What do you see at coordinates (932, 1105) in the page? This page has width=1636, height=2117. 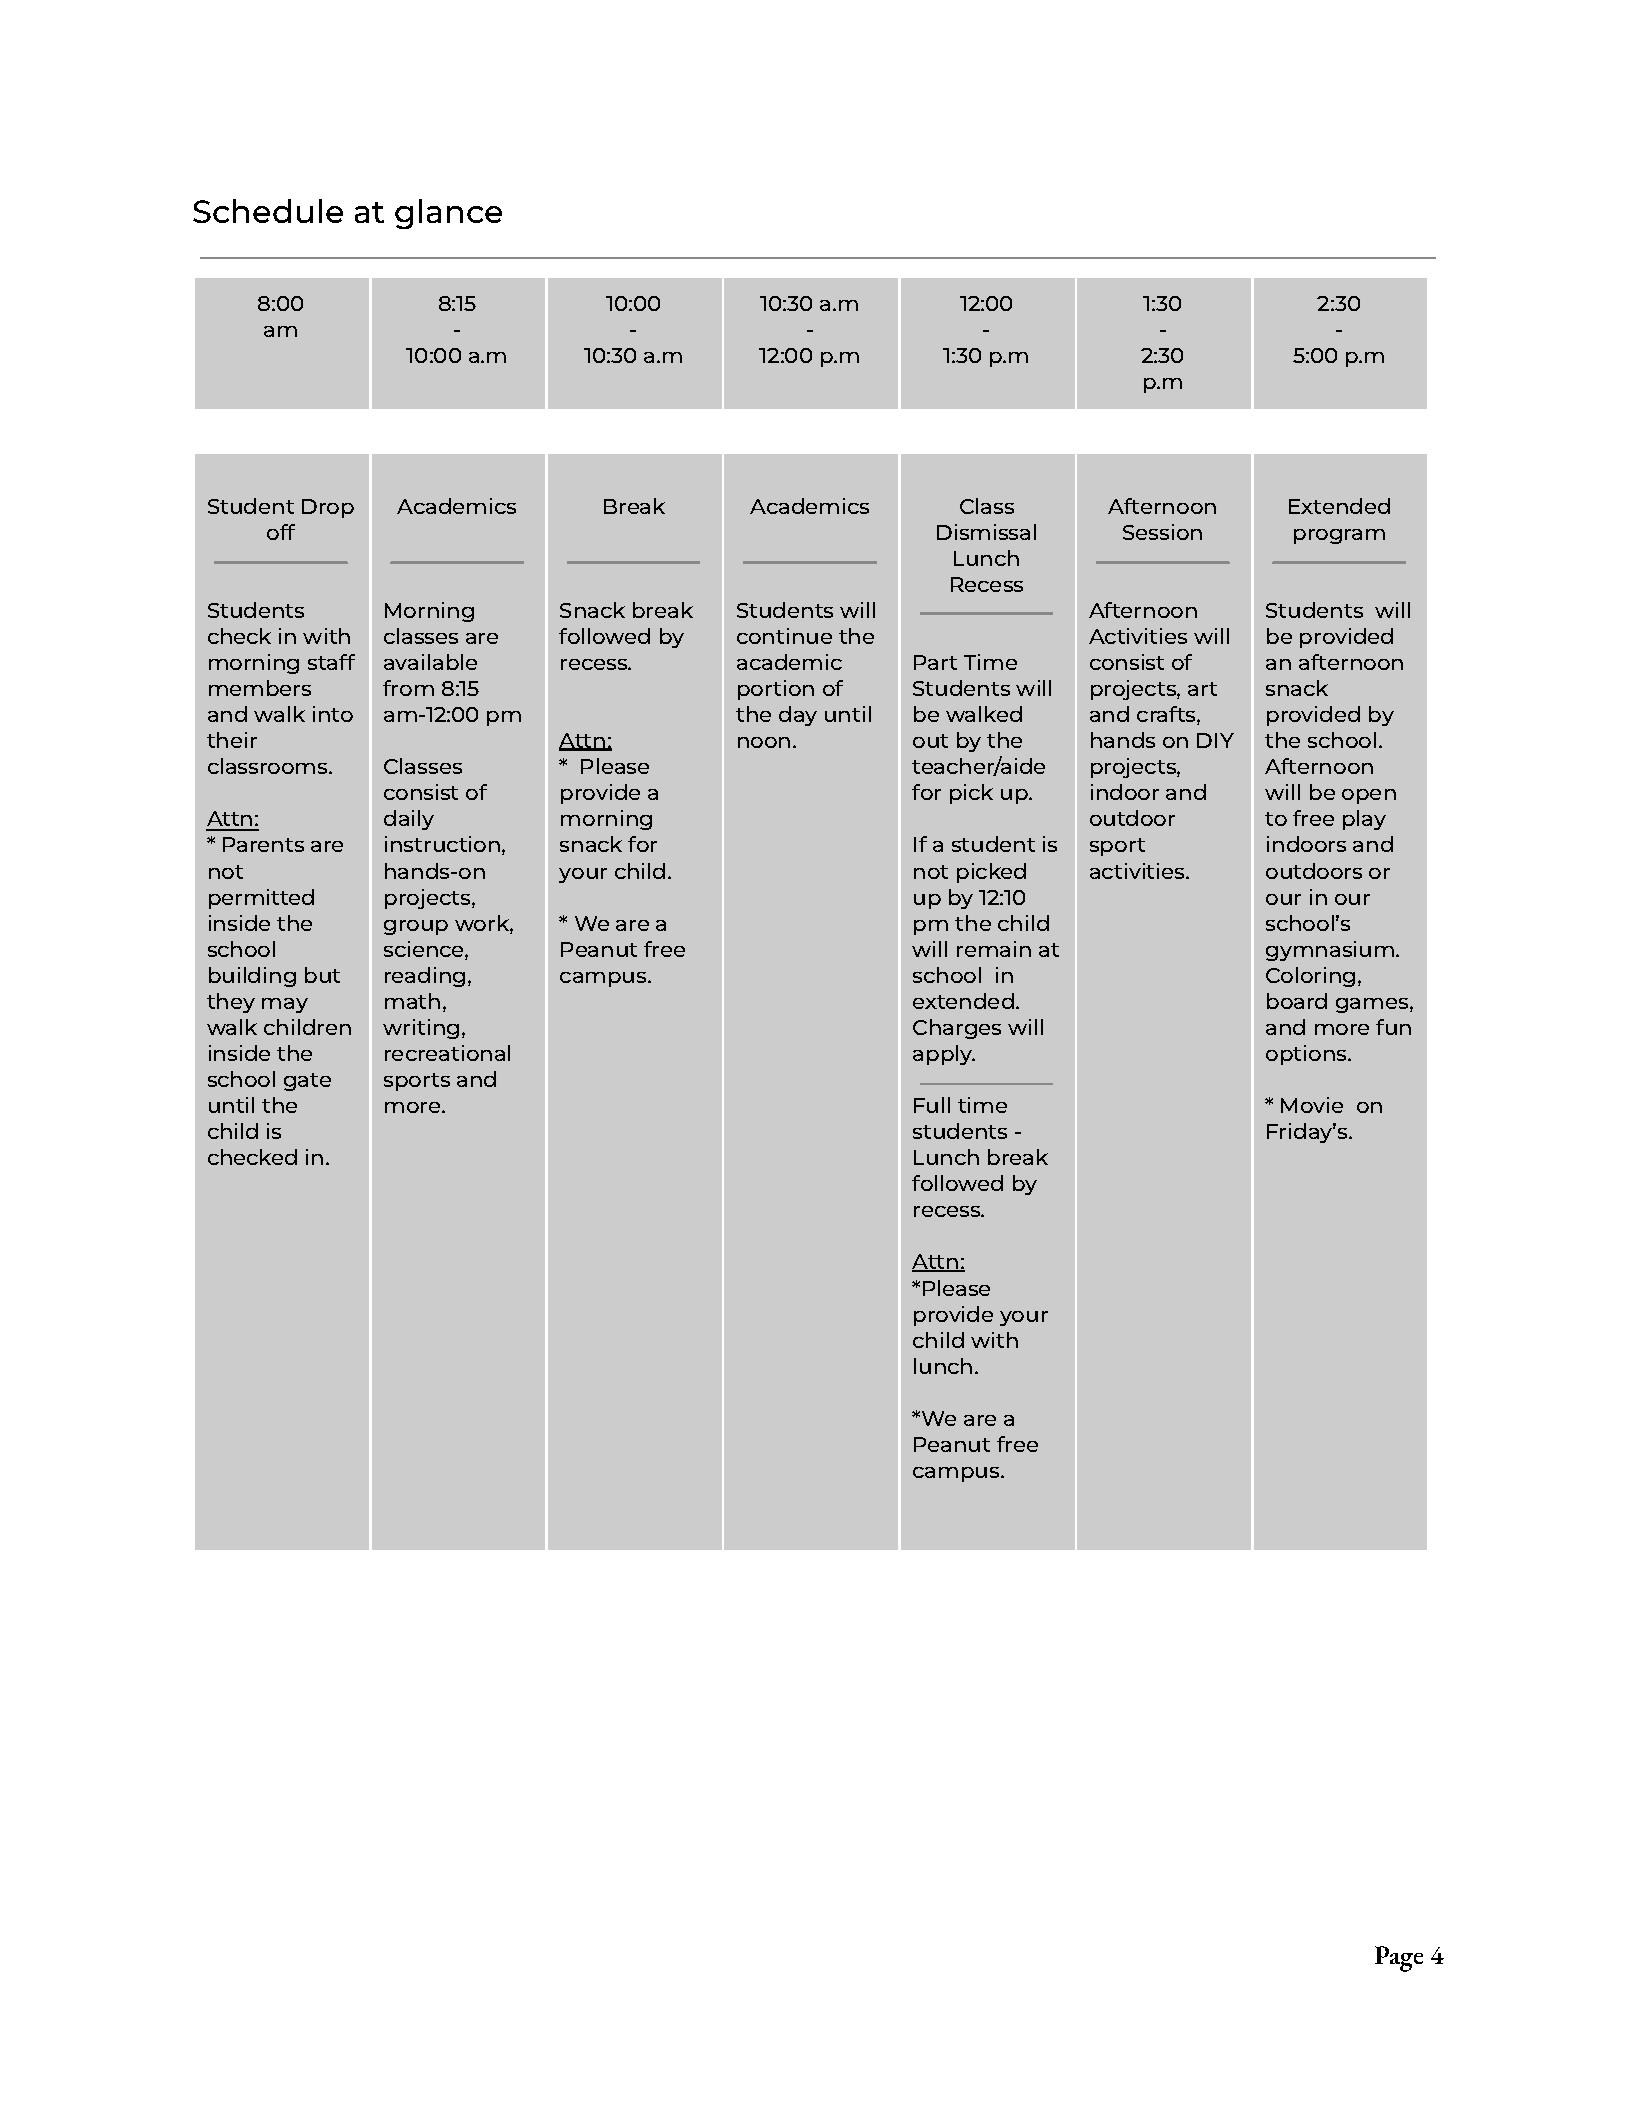 I see `Full` at bounding box center [932, 1105].
